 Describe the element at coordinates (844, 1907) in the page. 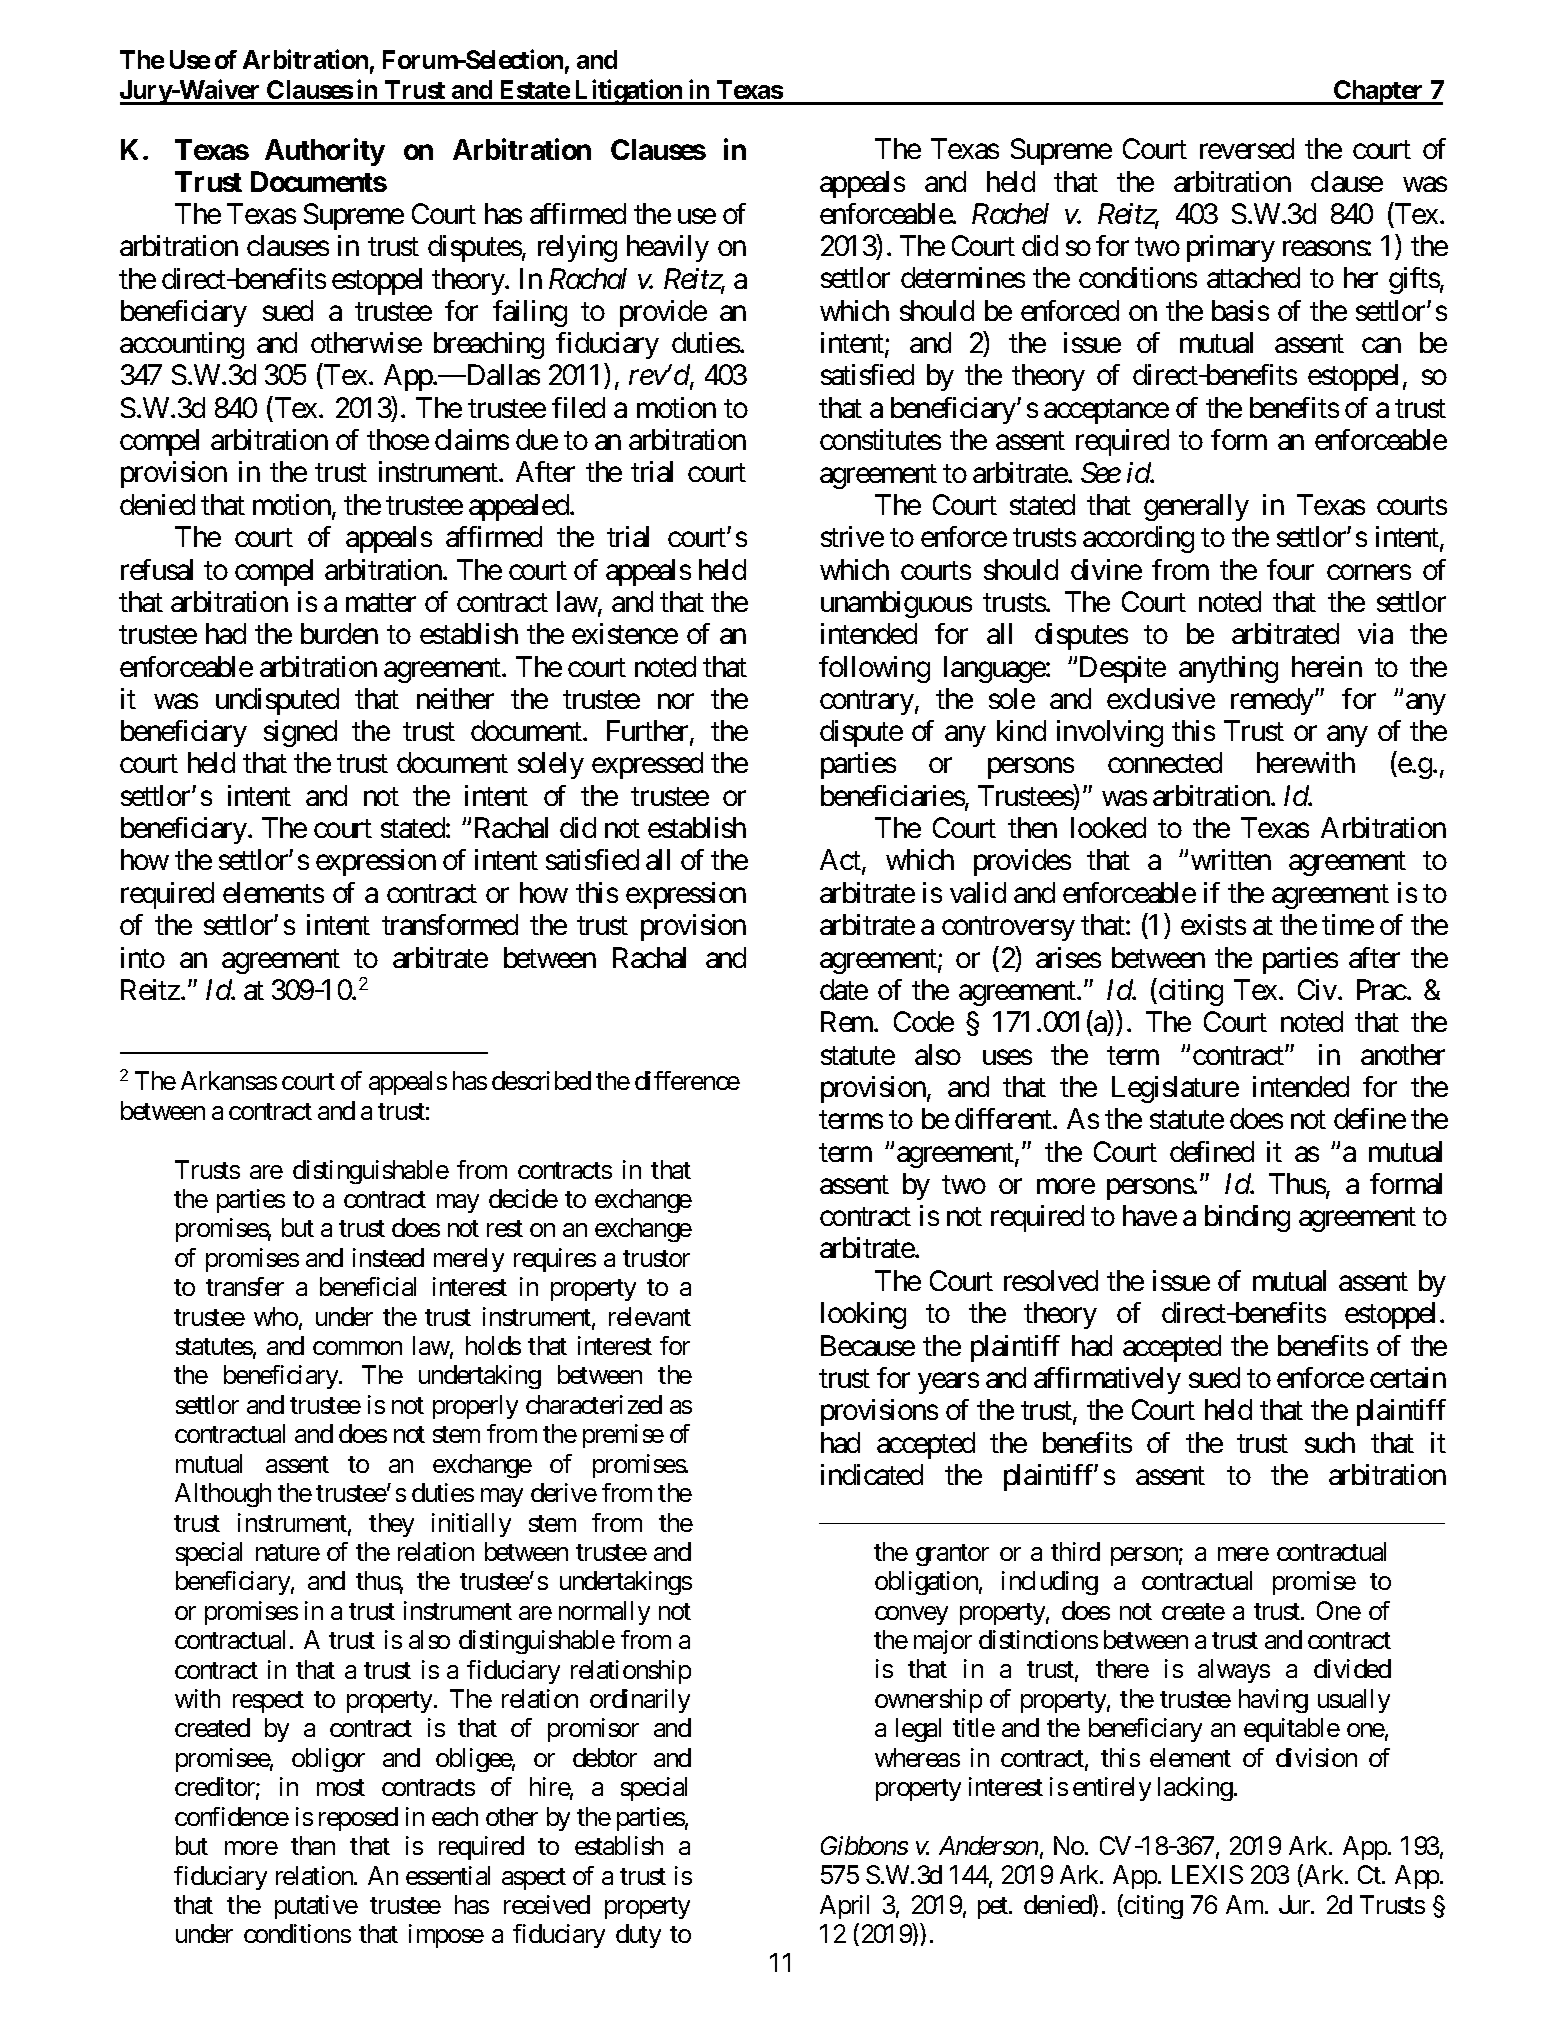

I see `April` at that location.
